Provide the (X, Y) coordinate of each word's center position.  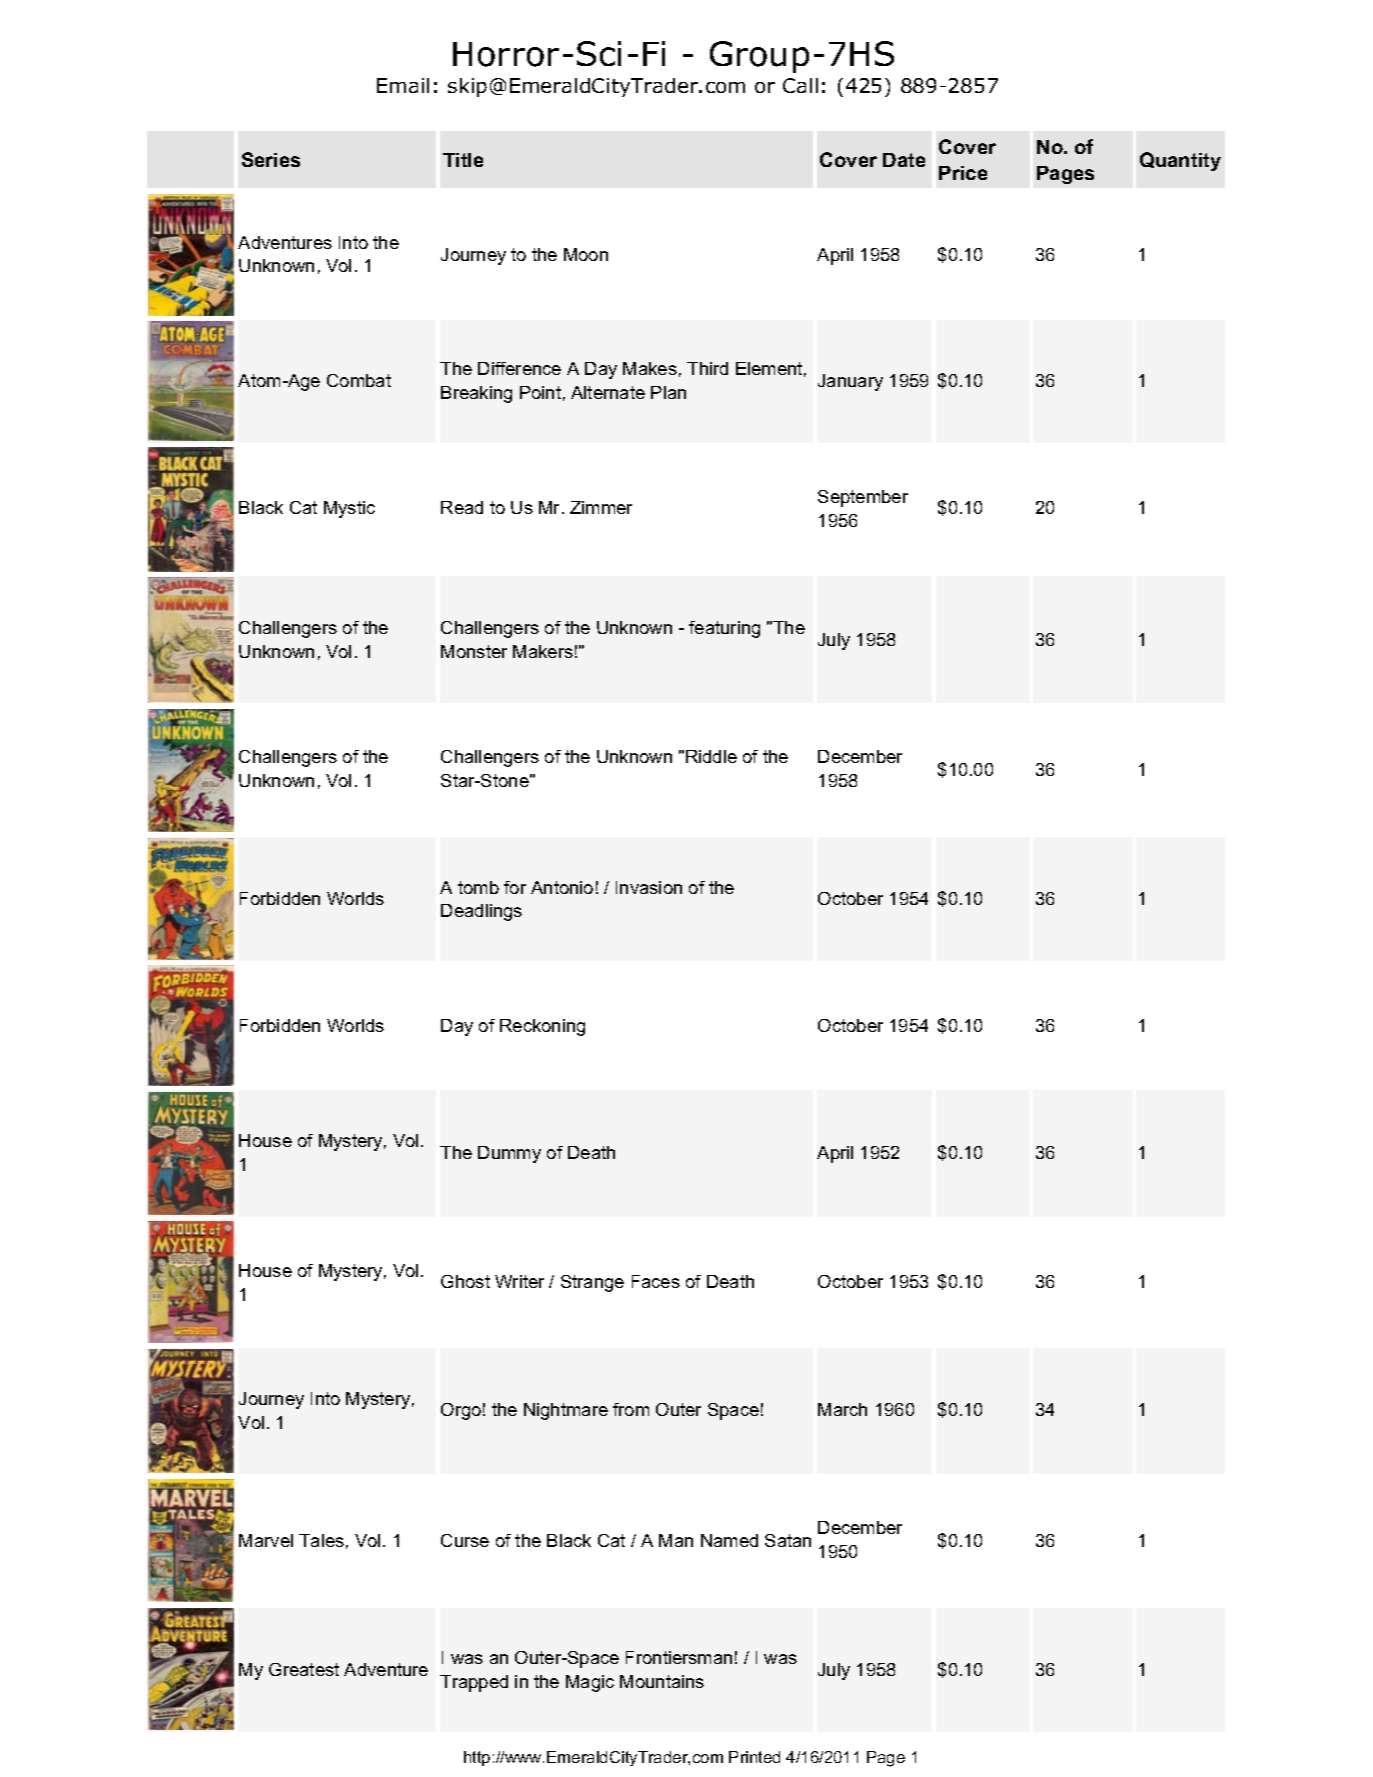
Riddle (711, 756)
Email (403, 85)
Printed (754, 1757)
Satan (788, 1540)
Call (800, 85)
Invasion (649, 887)
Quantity (1180, 161)
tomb (478, 887)
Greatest (304, 1669)
